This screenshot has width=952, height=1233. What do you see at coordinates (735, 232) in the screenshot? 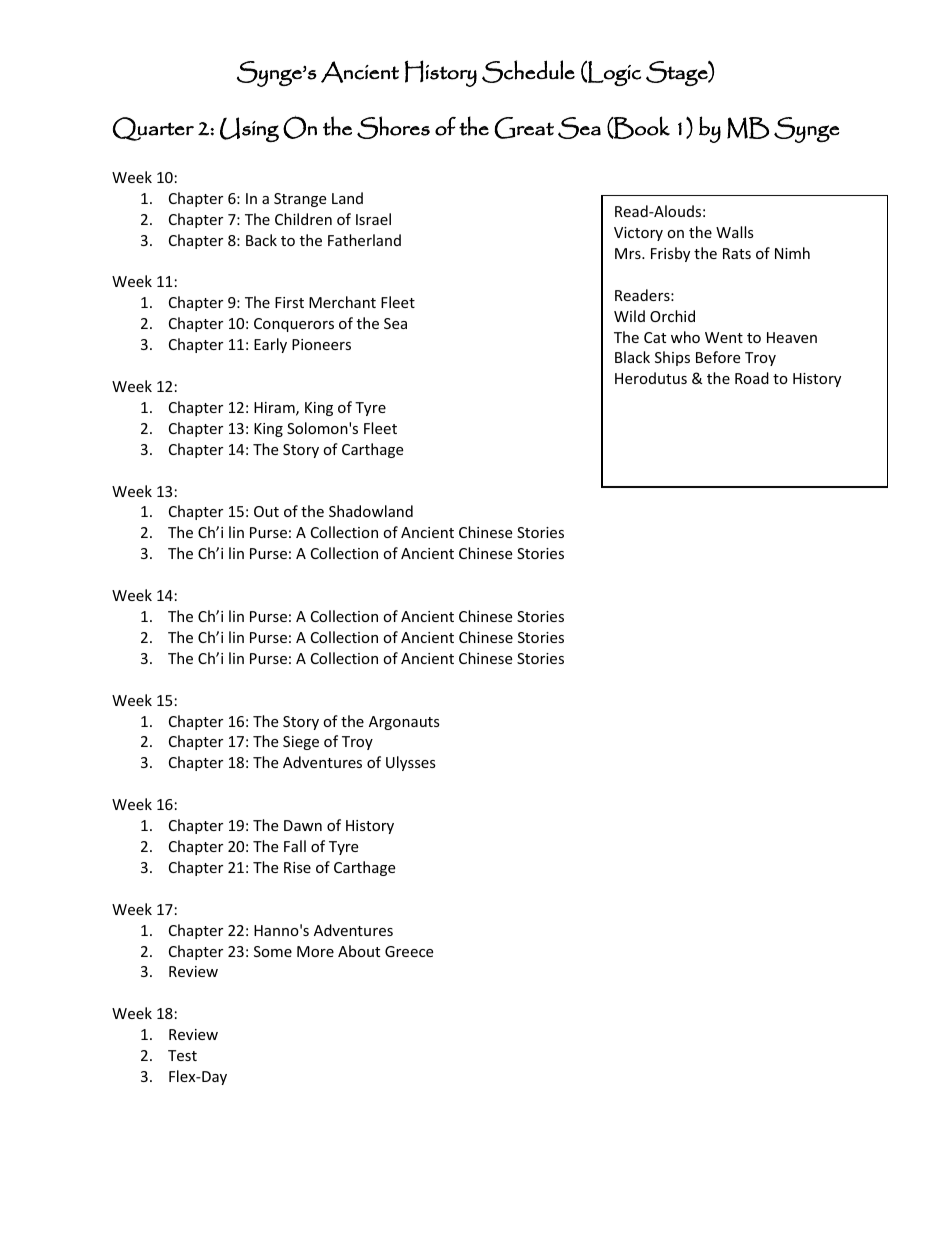
I see `Walls` at bounding box center [735, 232].
